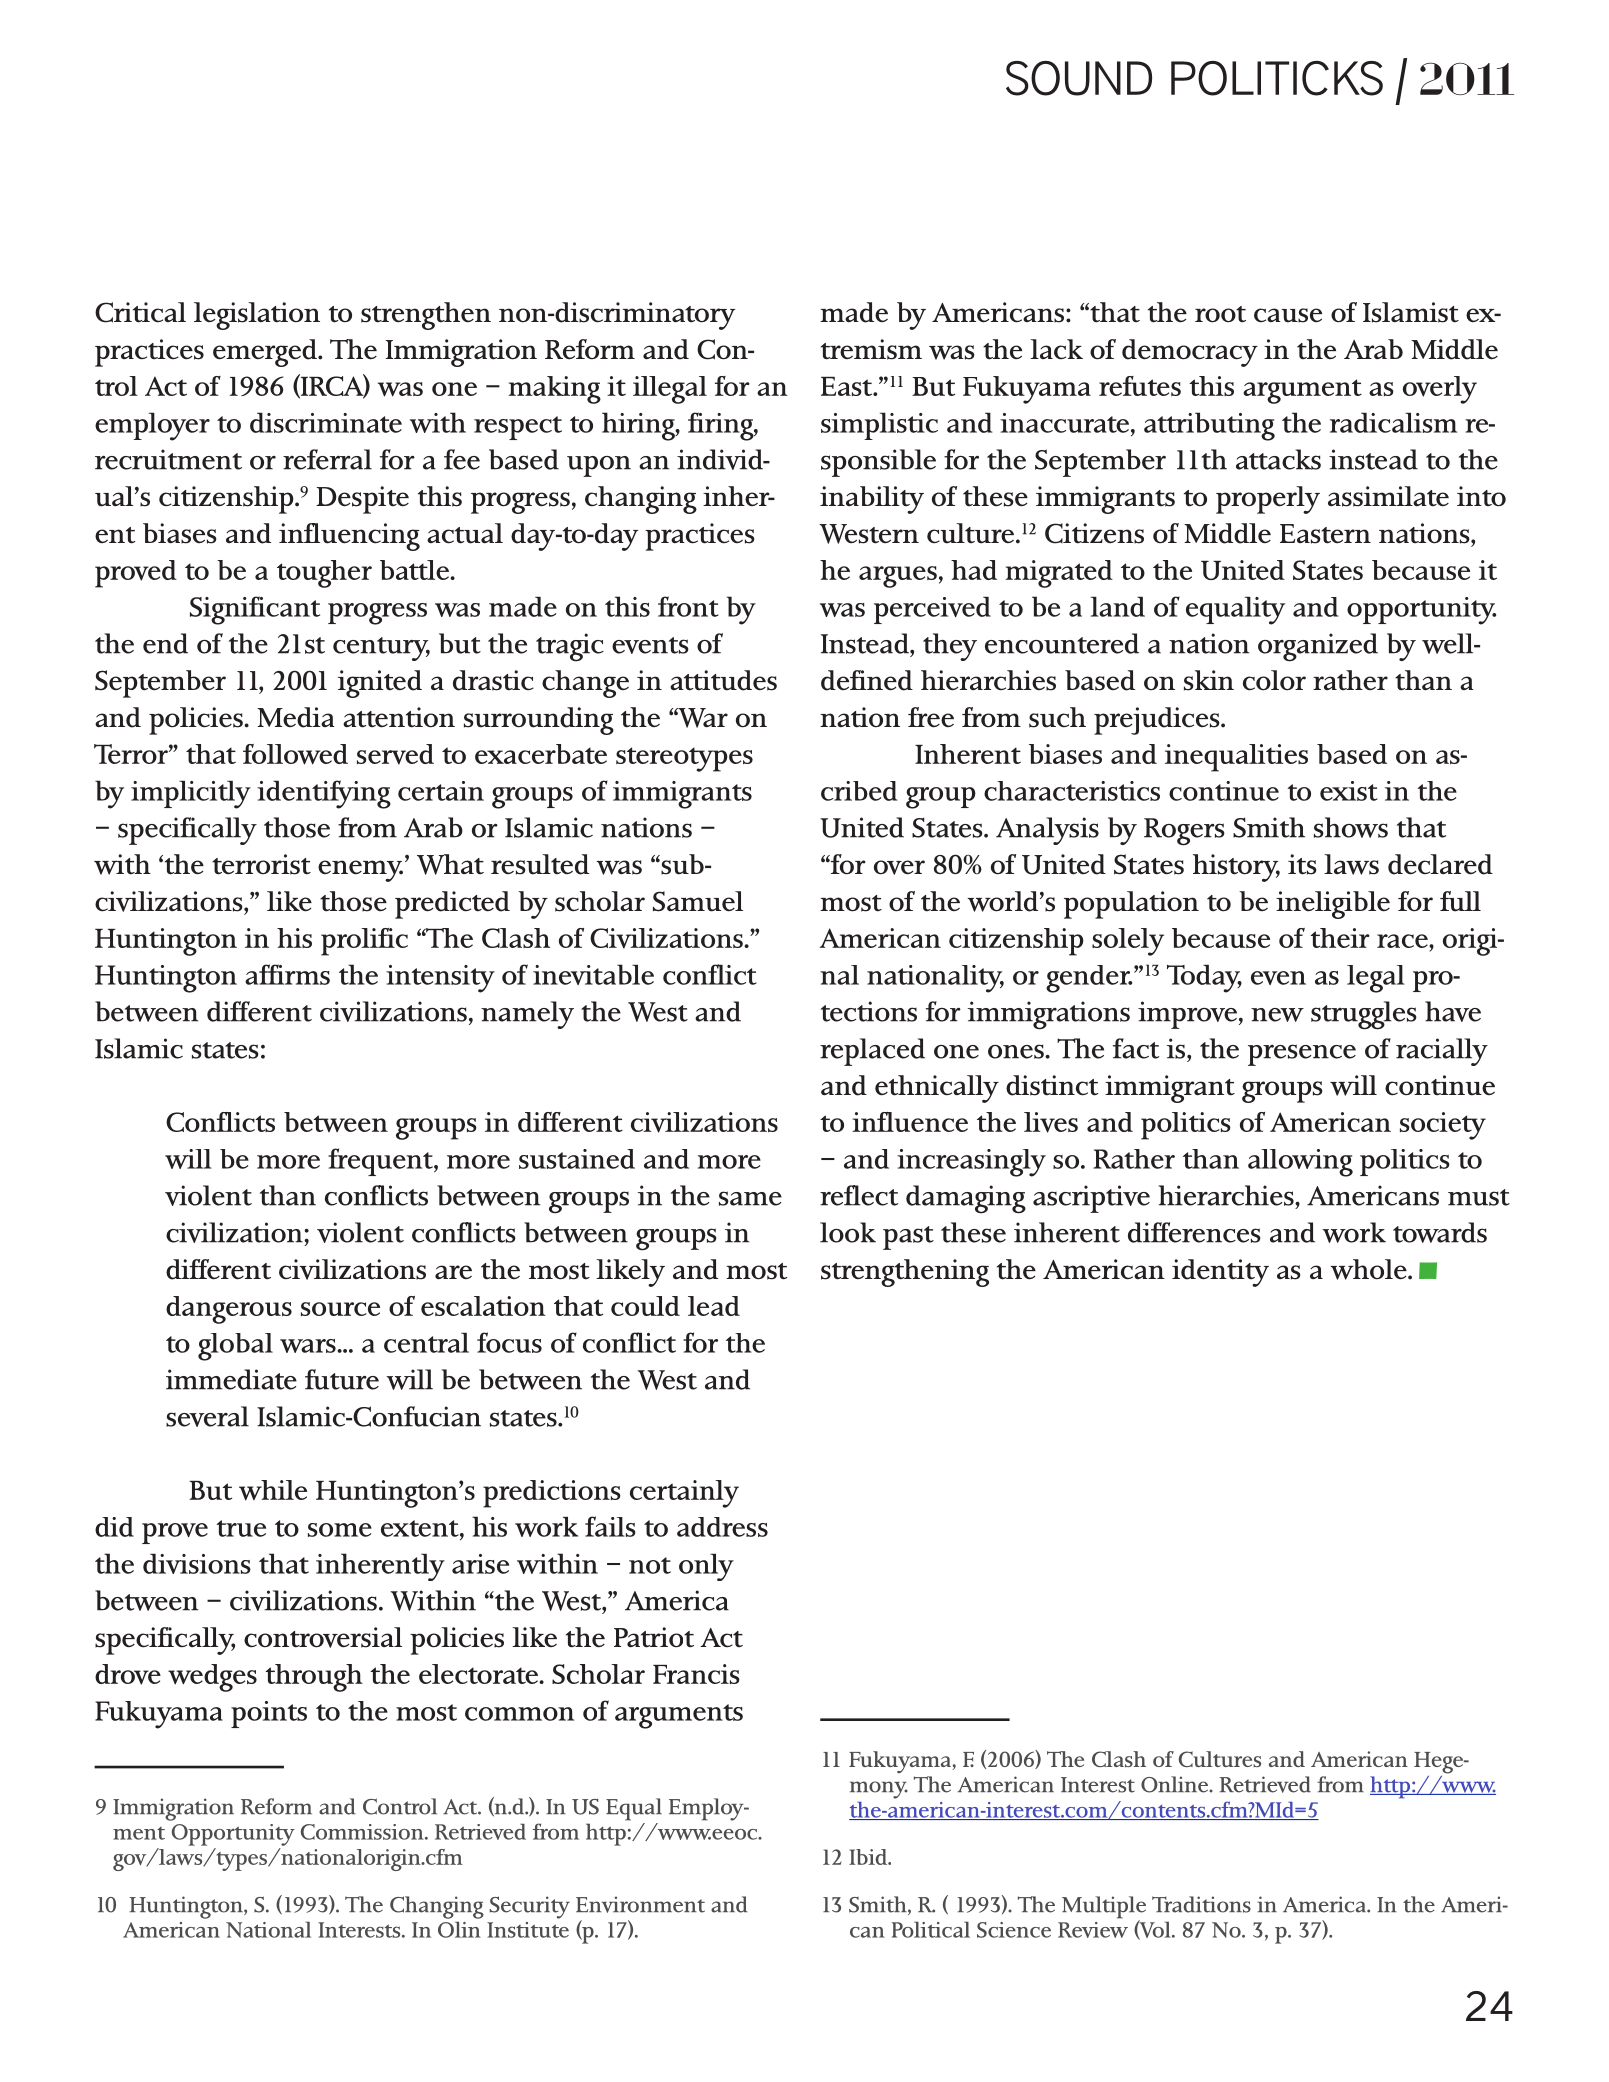 Image resolution: width=1609 pixels, height=2082 pixels. I want to click on new, so click(1277, 1015).
